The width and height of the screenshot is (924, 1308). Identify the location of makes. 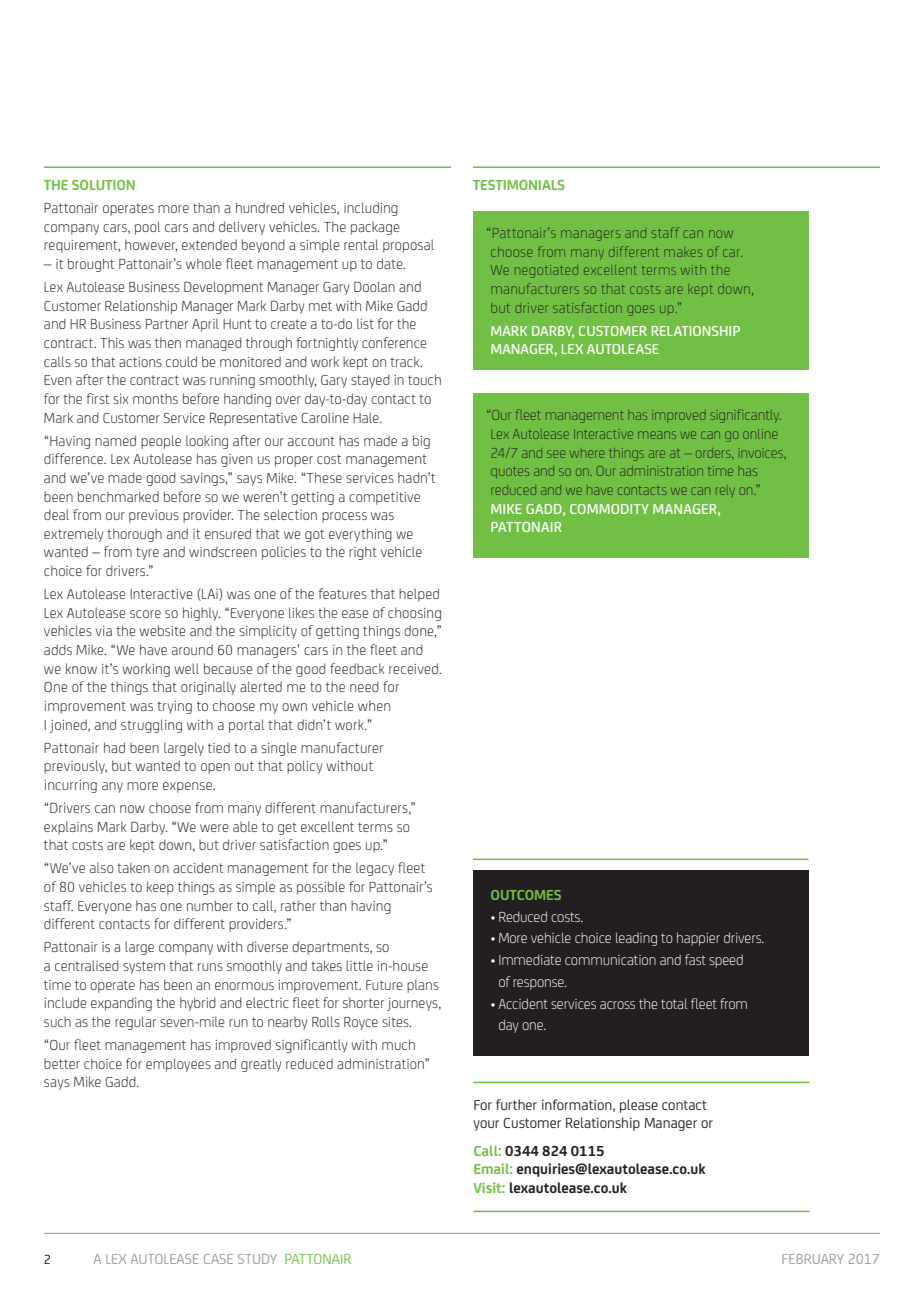
(683, 253).
